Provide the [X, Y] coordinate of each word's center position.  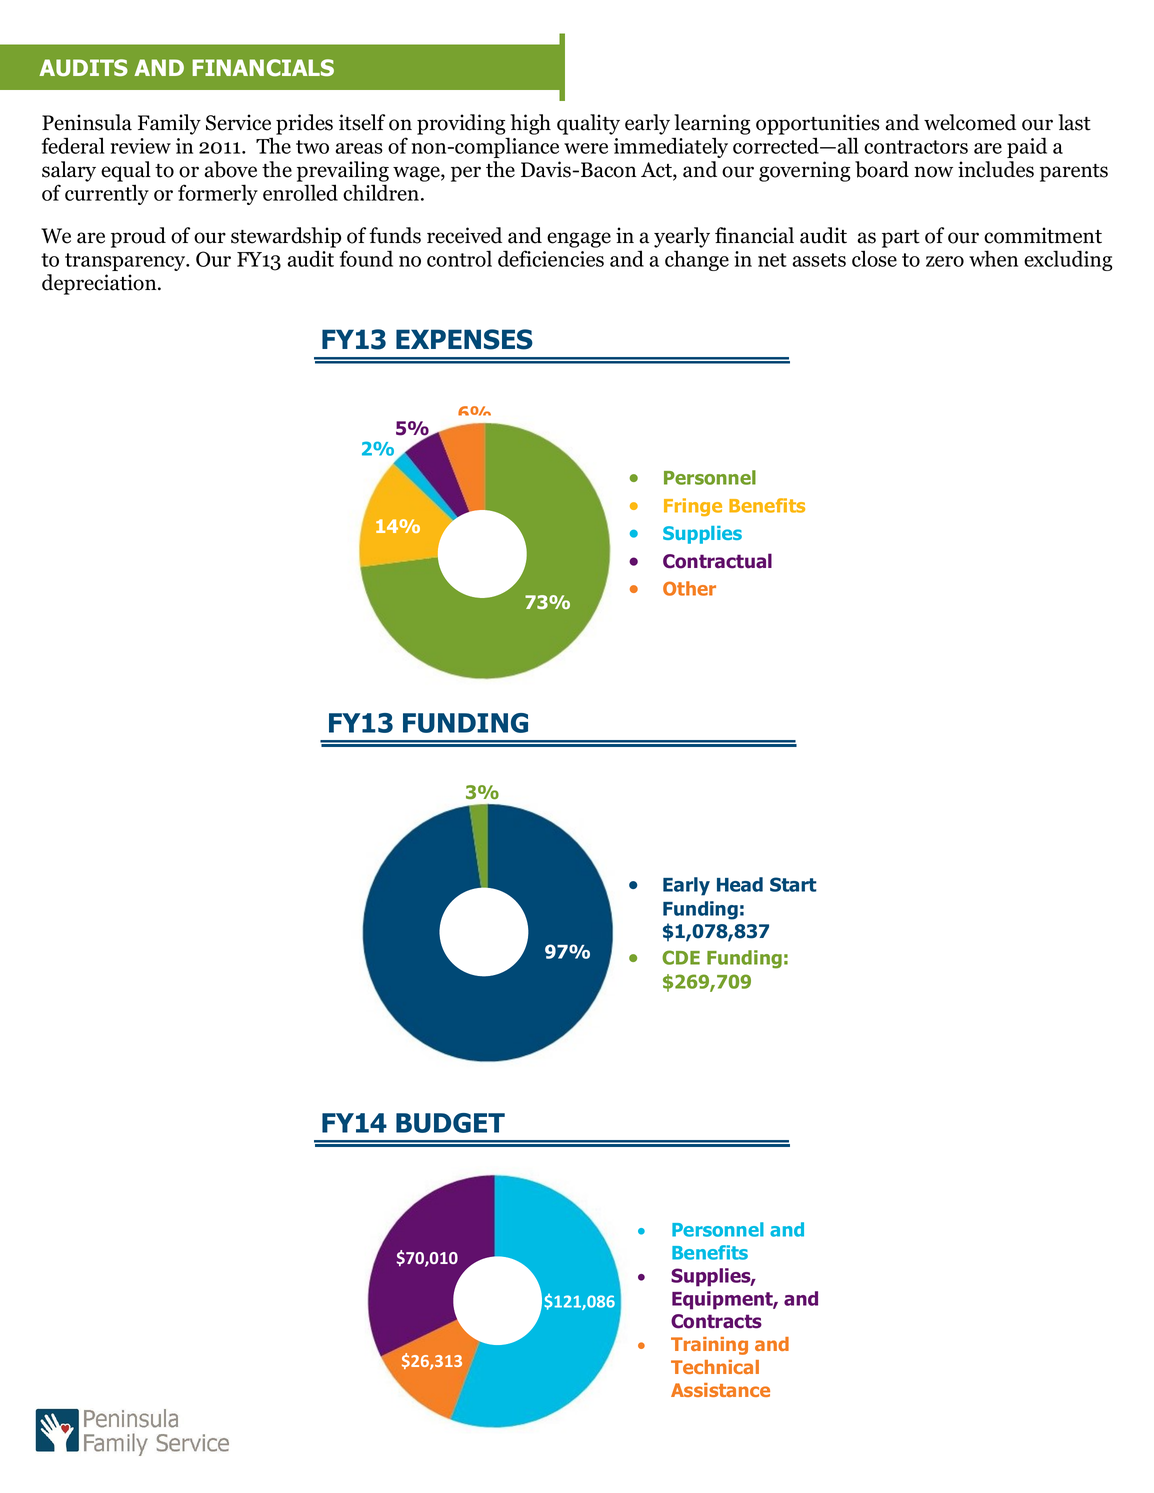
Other [689, 588]
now [933, 172]
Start [793, 884]
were [586, 148]
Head [740, 884]
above [230, 169]
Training [709, 1346]
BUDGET [450, 1123]
